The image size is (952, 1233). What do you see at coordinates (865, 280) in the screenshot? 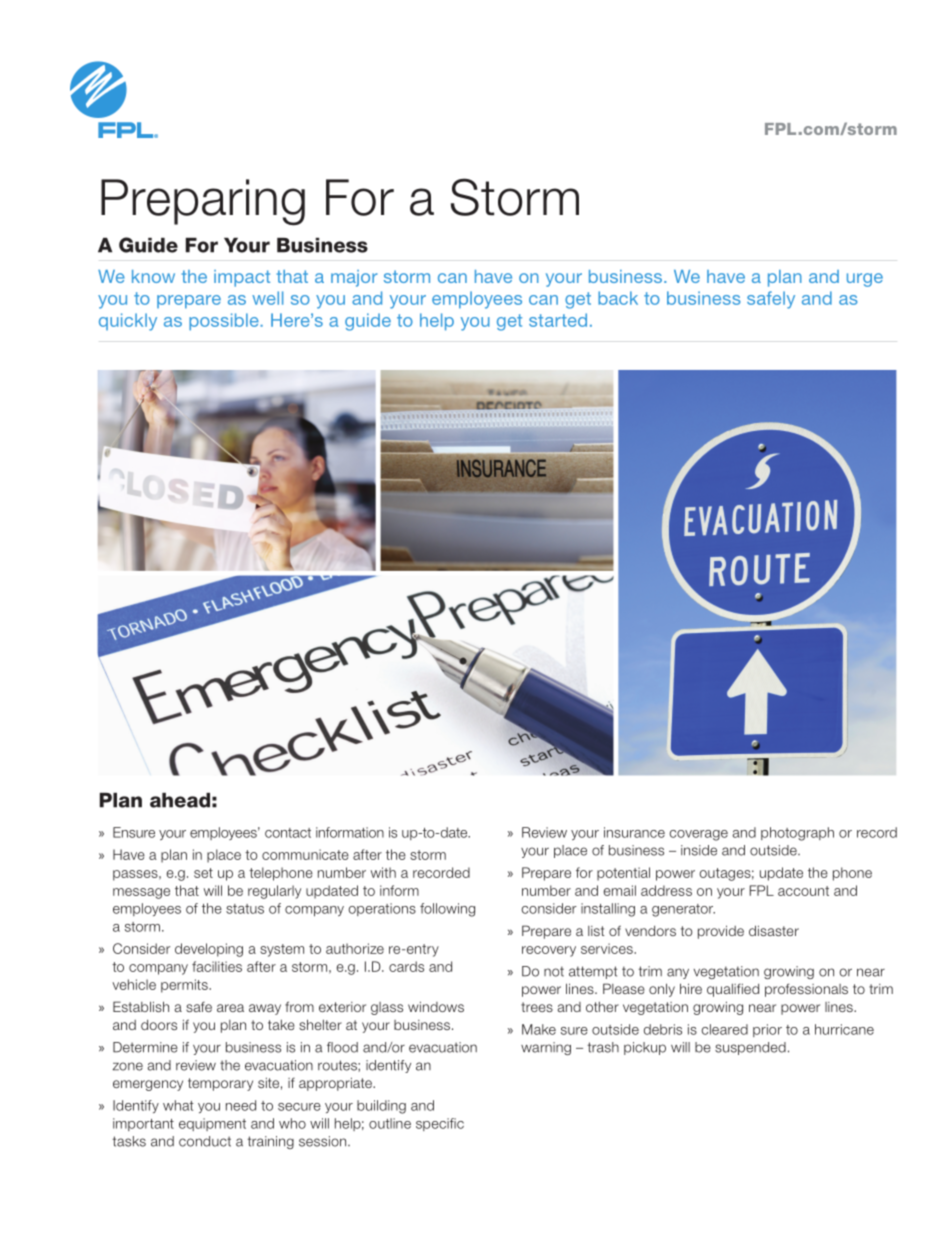
I see `urge` at bounding box center [865, 280].
